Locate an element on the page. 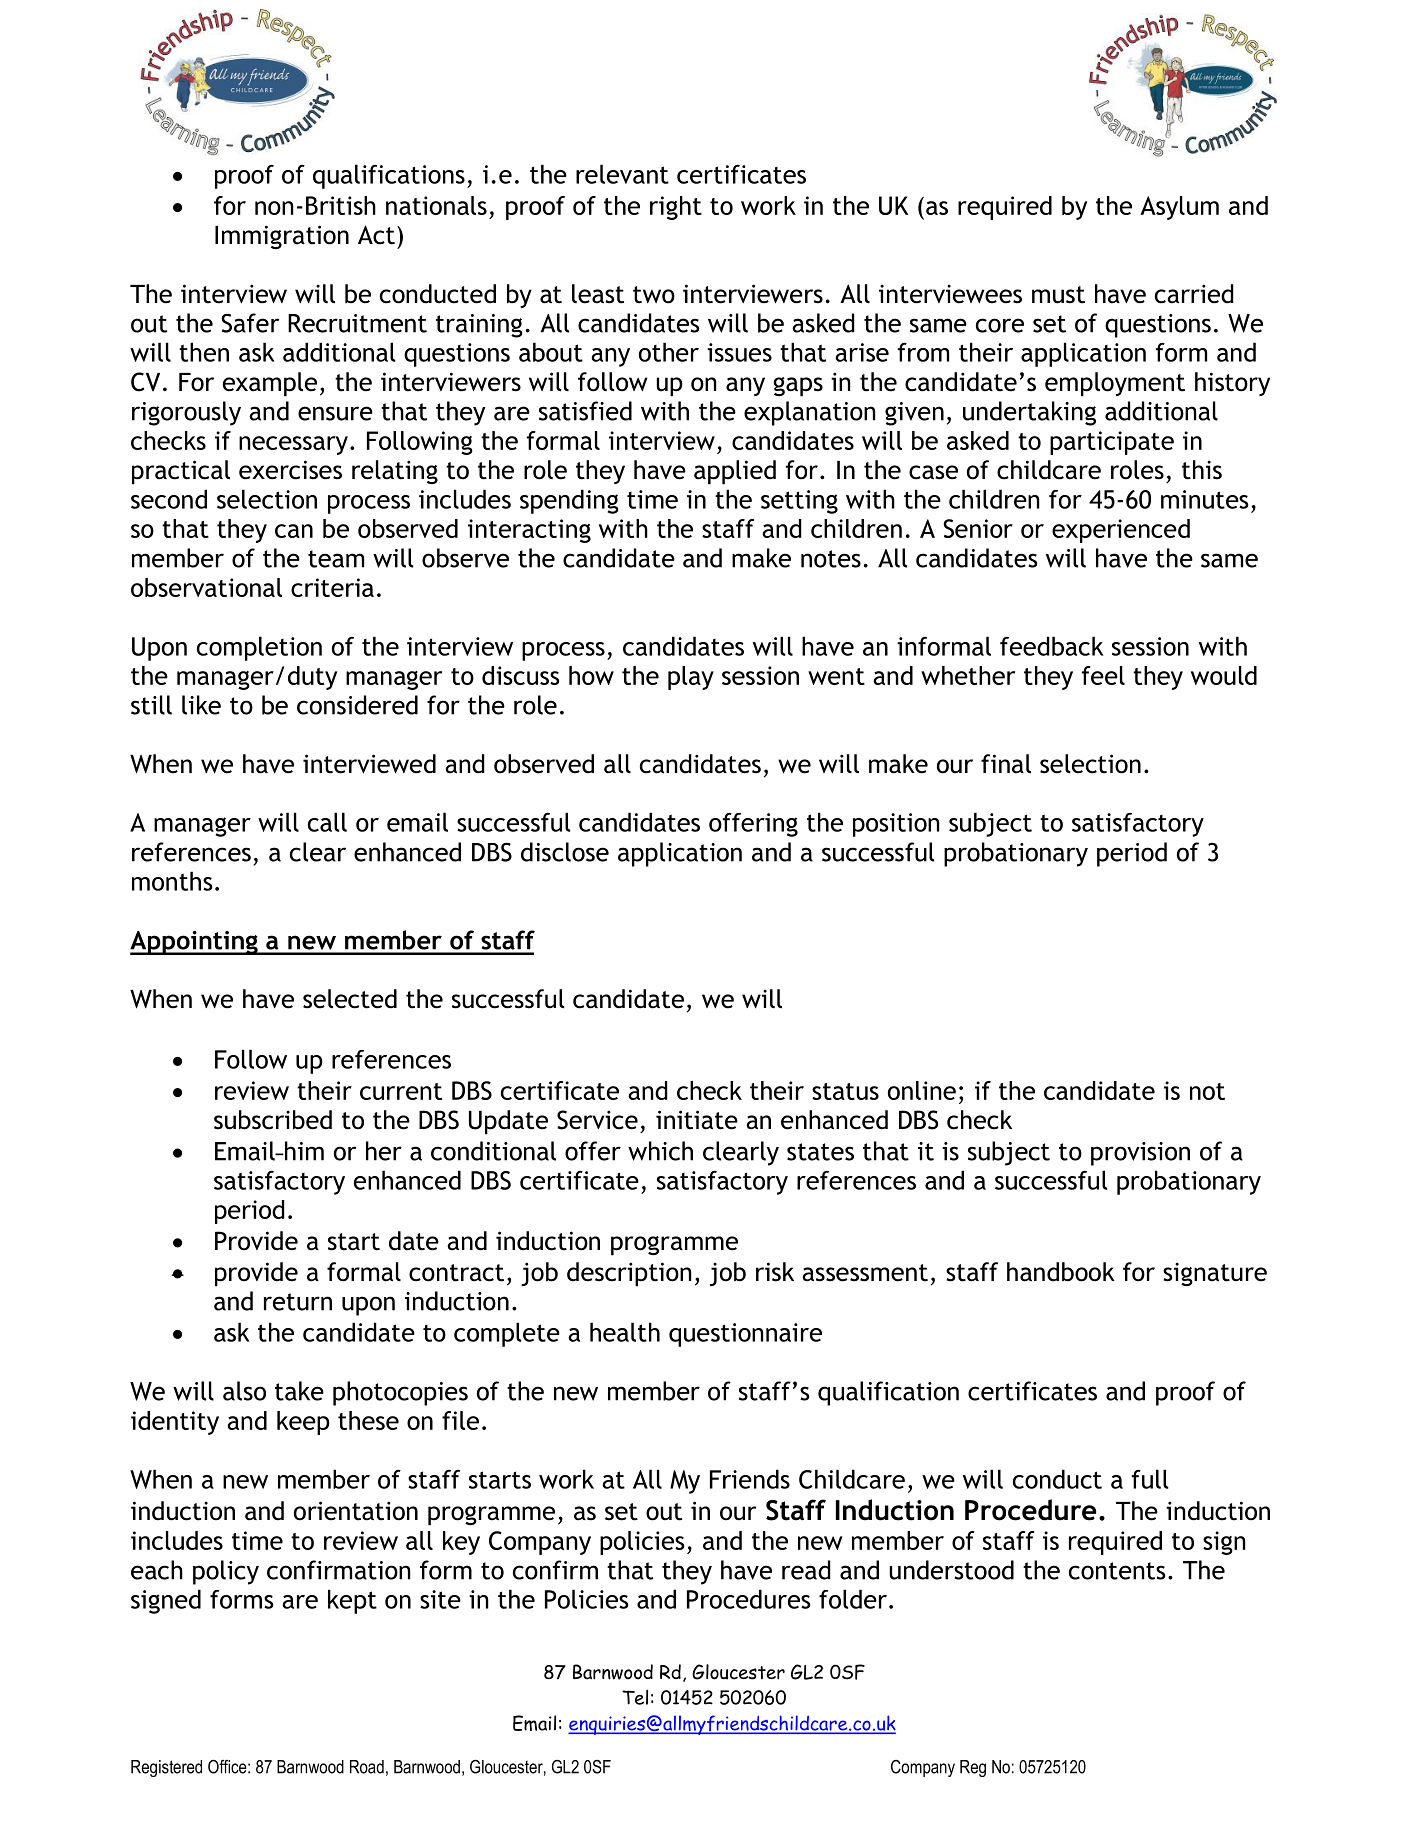 The height and width of the page is (1822, 1408). Immigration is located at coordinates (282, 237).
